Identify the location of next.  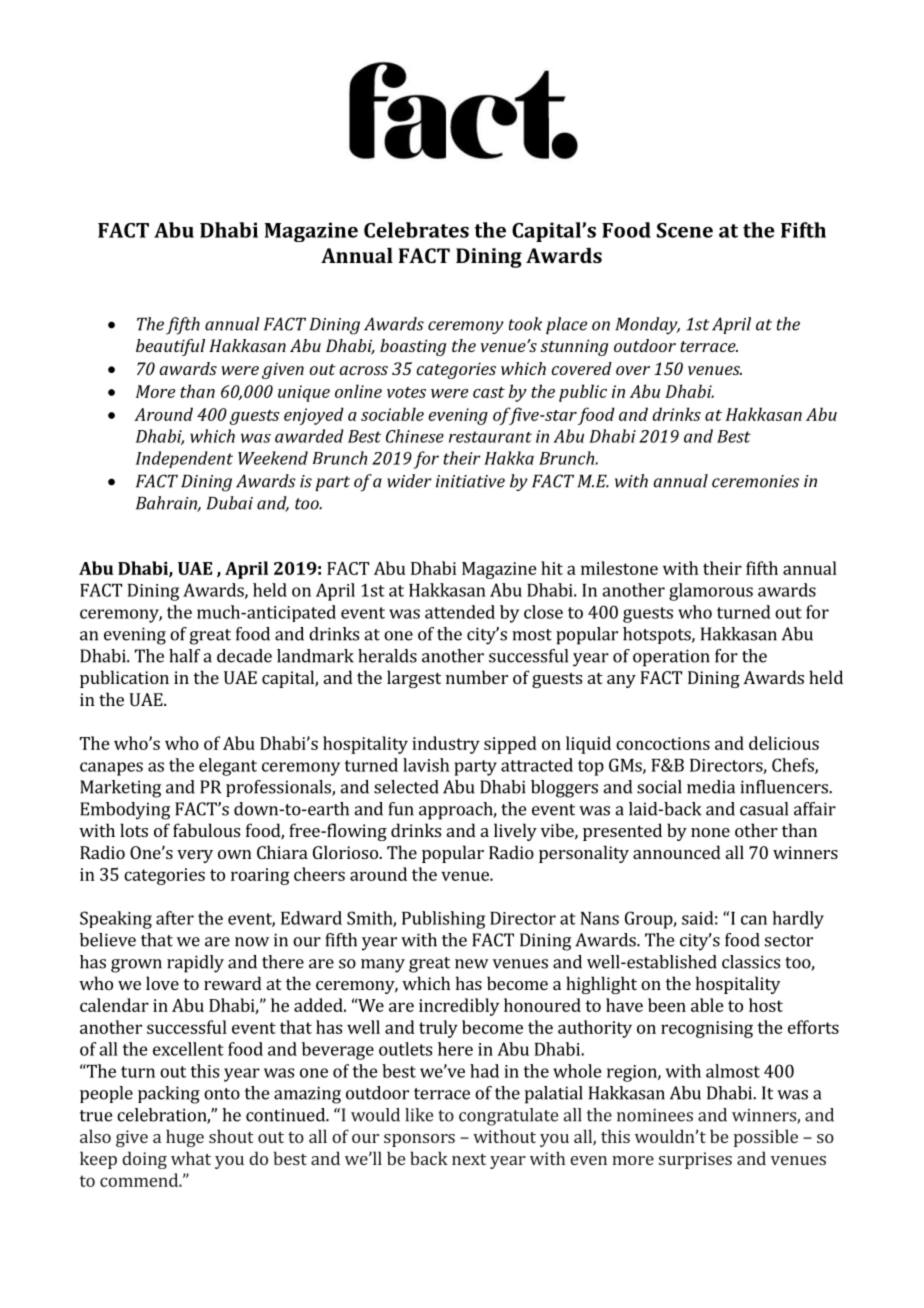
(469, 1159).
